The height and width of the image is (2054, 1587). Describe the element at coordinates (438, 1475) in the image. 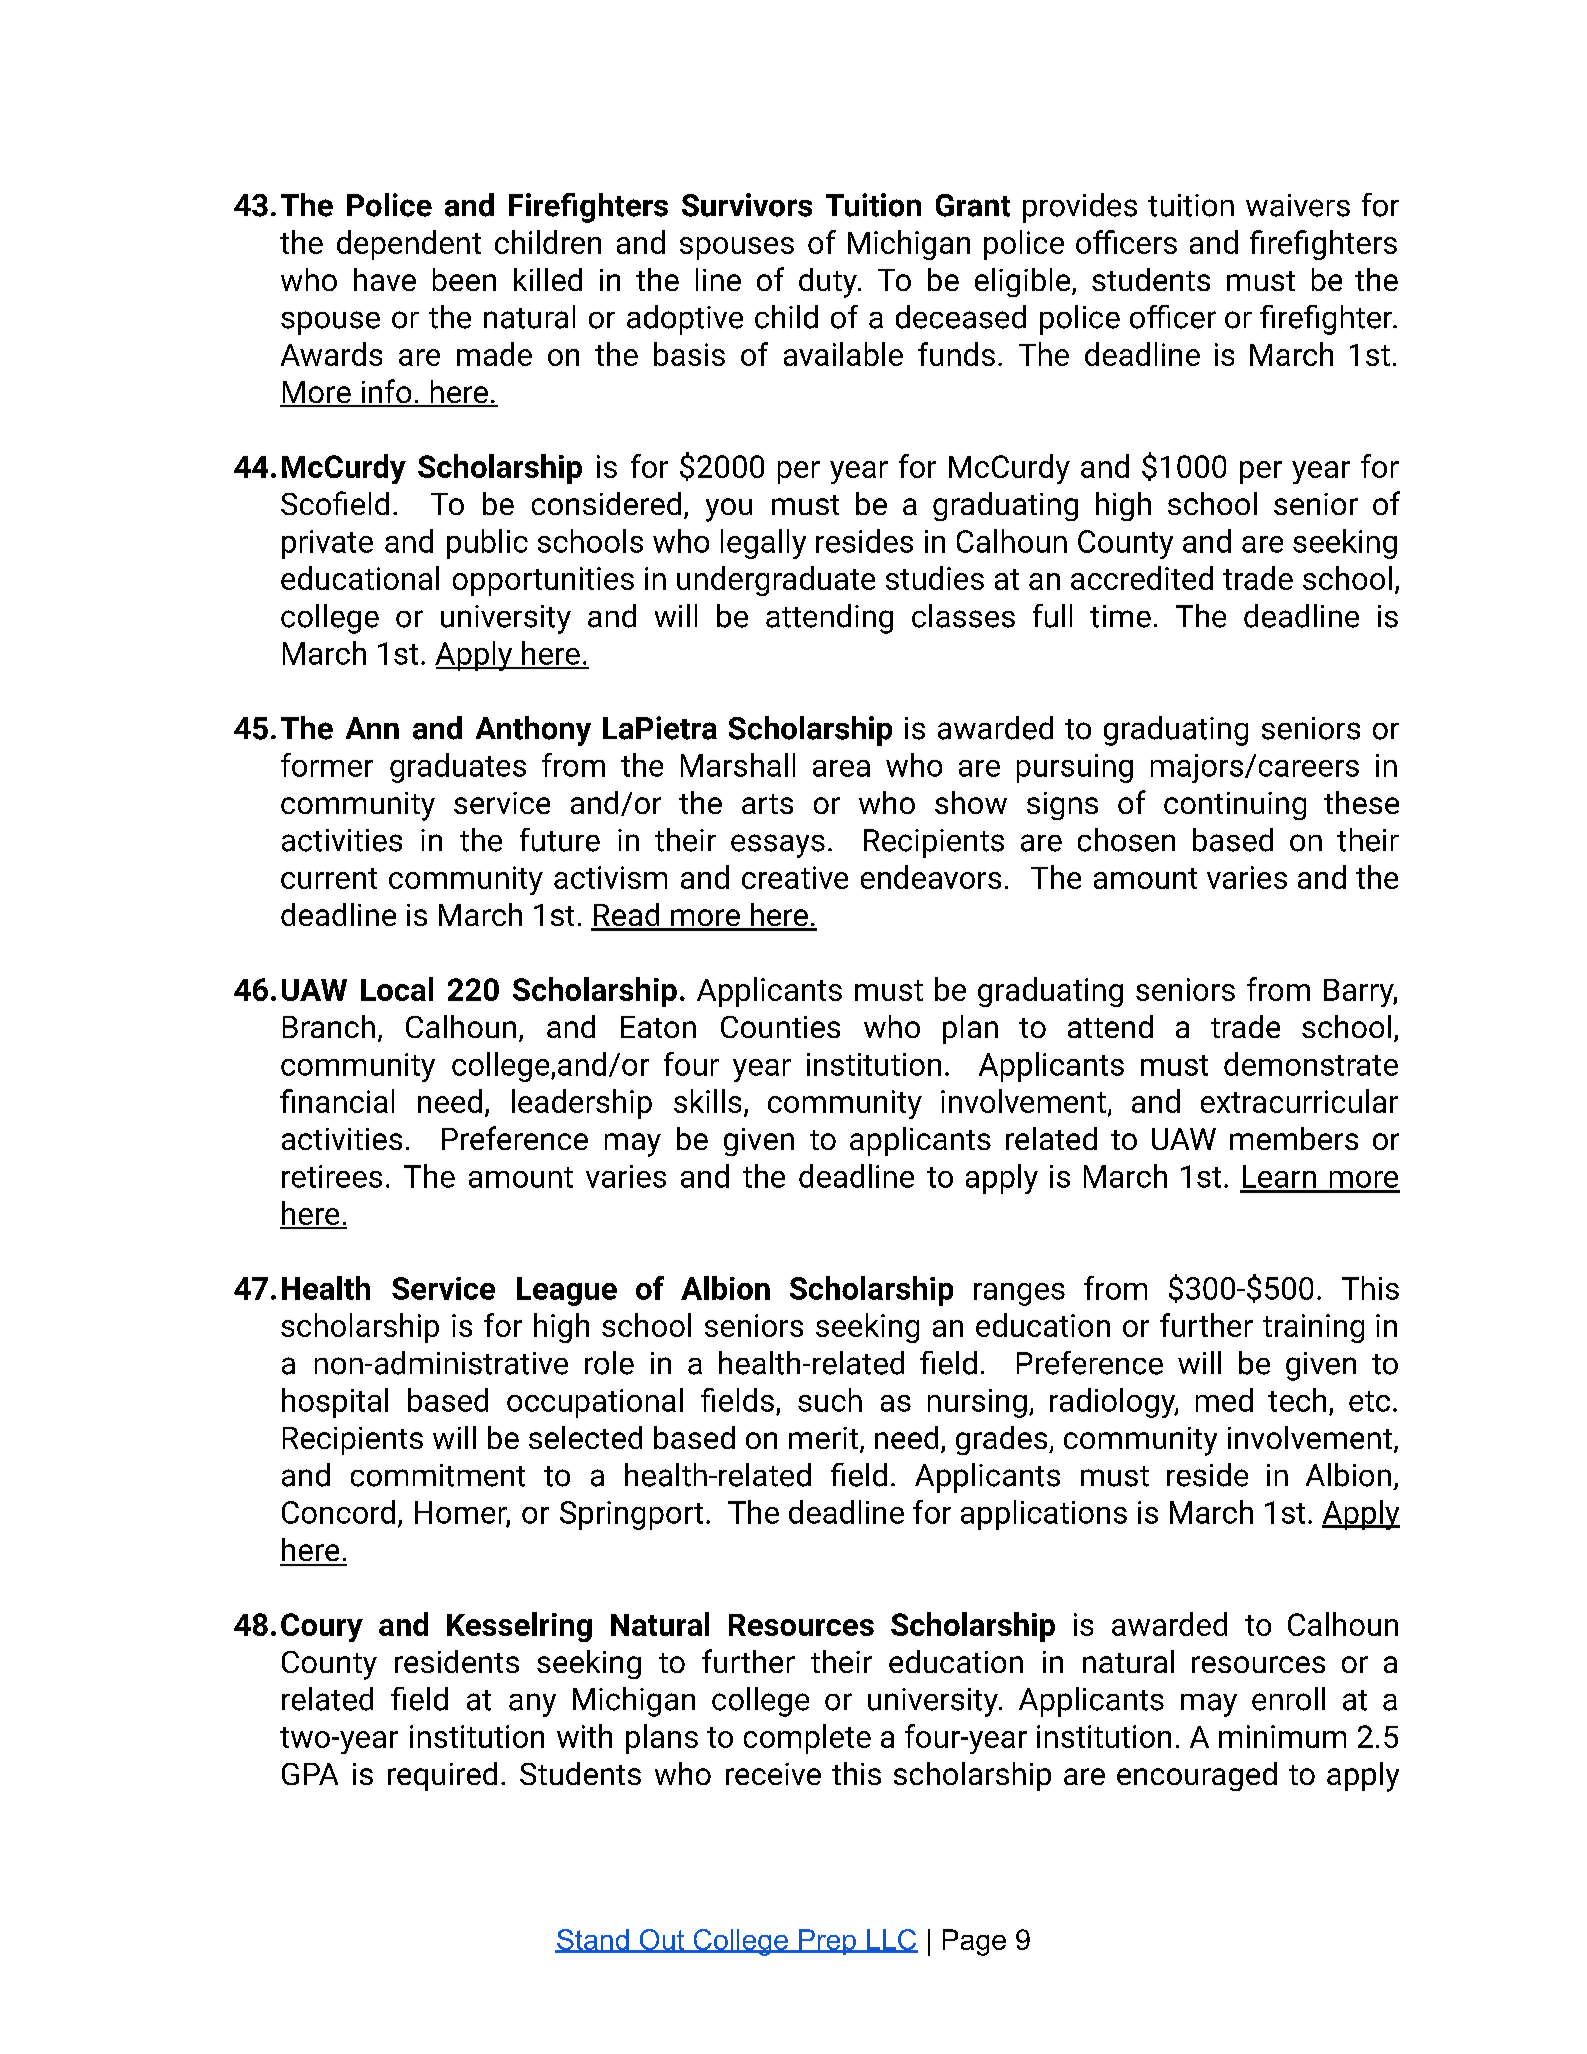

I see `commitment` at that location.
